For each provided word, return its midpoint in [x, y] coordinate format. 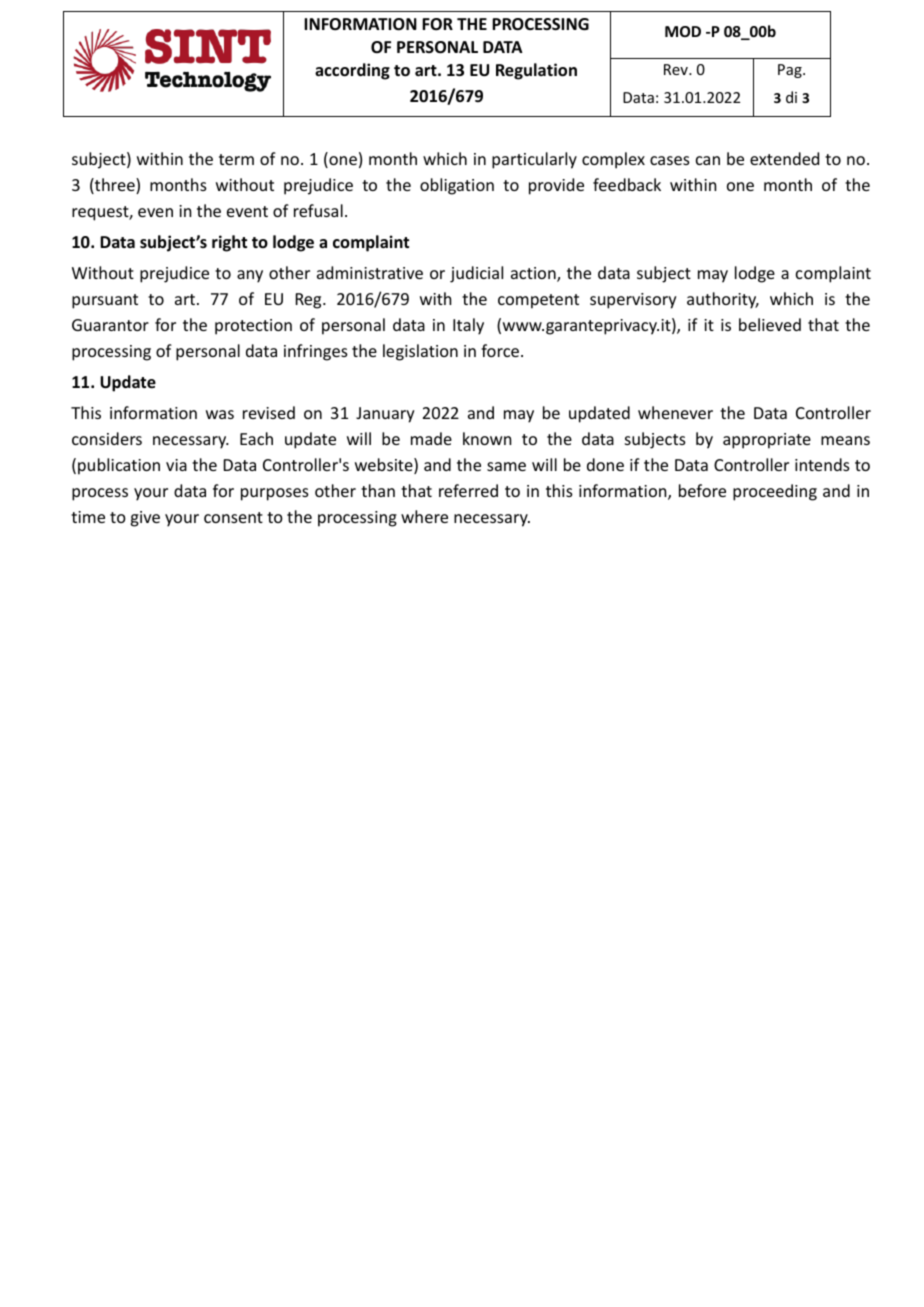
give [145, 519]
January [385, 415]
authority [723, 300]
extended [784, 158]
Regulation [536, 71]
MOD [683, 31]
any [250, 276]
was [220, 414]
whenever [675, 412]
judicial [476, 274]
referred [468, 490]
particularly [534, 160]
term [236, 159]
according [352, 71]
